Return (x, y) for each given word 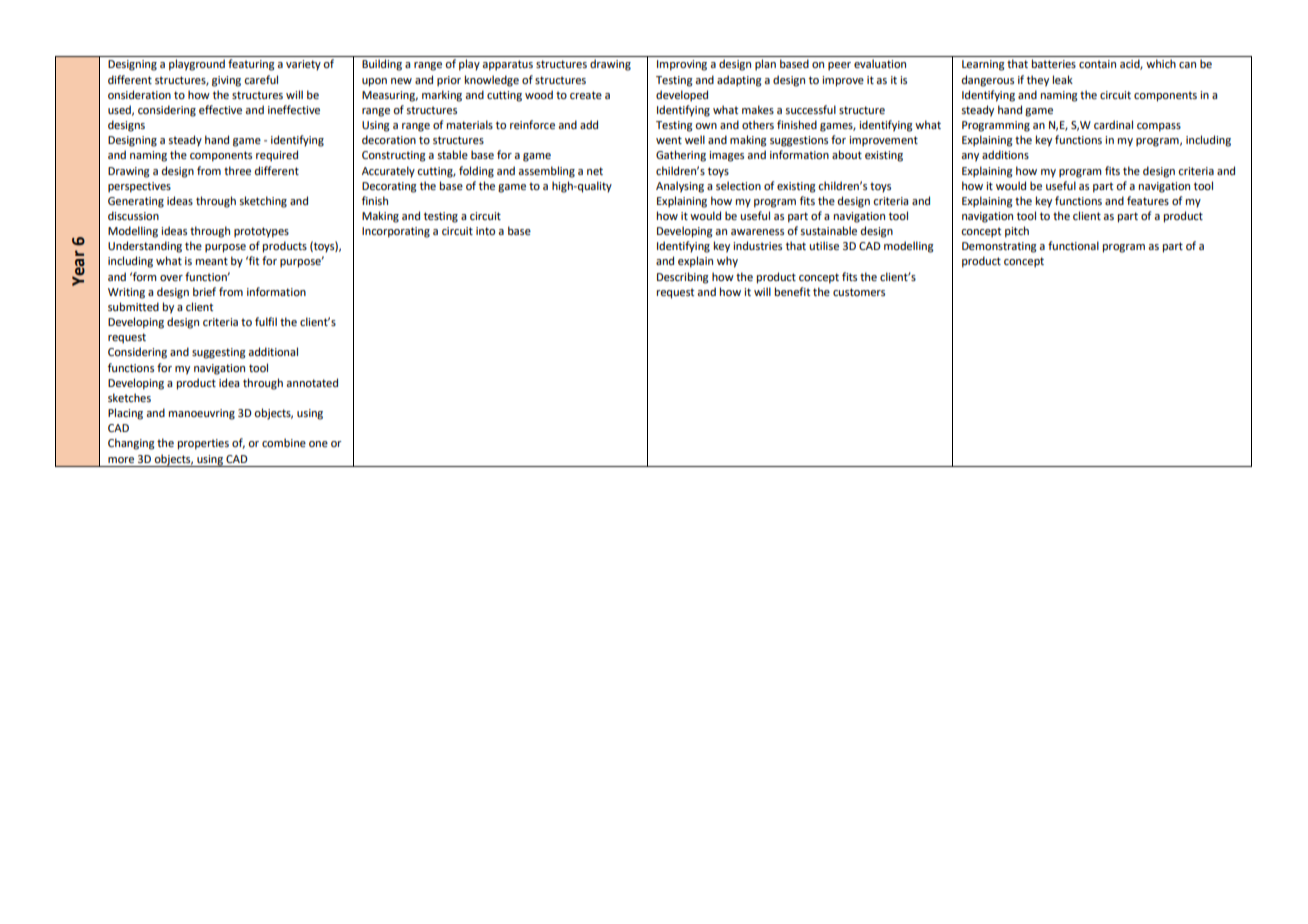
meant (212, 261)
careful (261, 79)
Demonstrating (999, 247)
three (237, 170)
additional (273, 351)
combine (284, 442)
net (595, 171)
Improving (682, 65)
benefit (792, 291)
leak (1063, 79)
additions (1005, 154)
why (727, 262)
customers (859, 292)
